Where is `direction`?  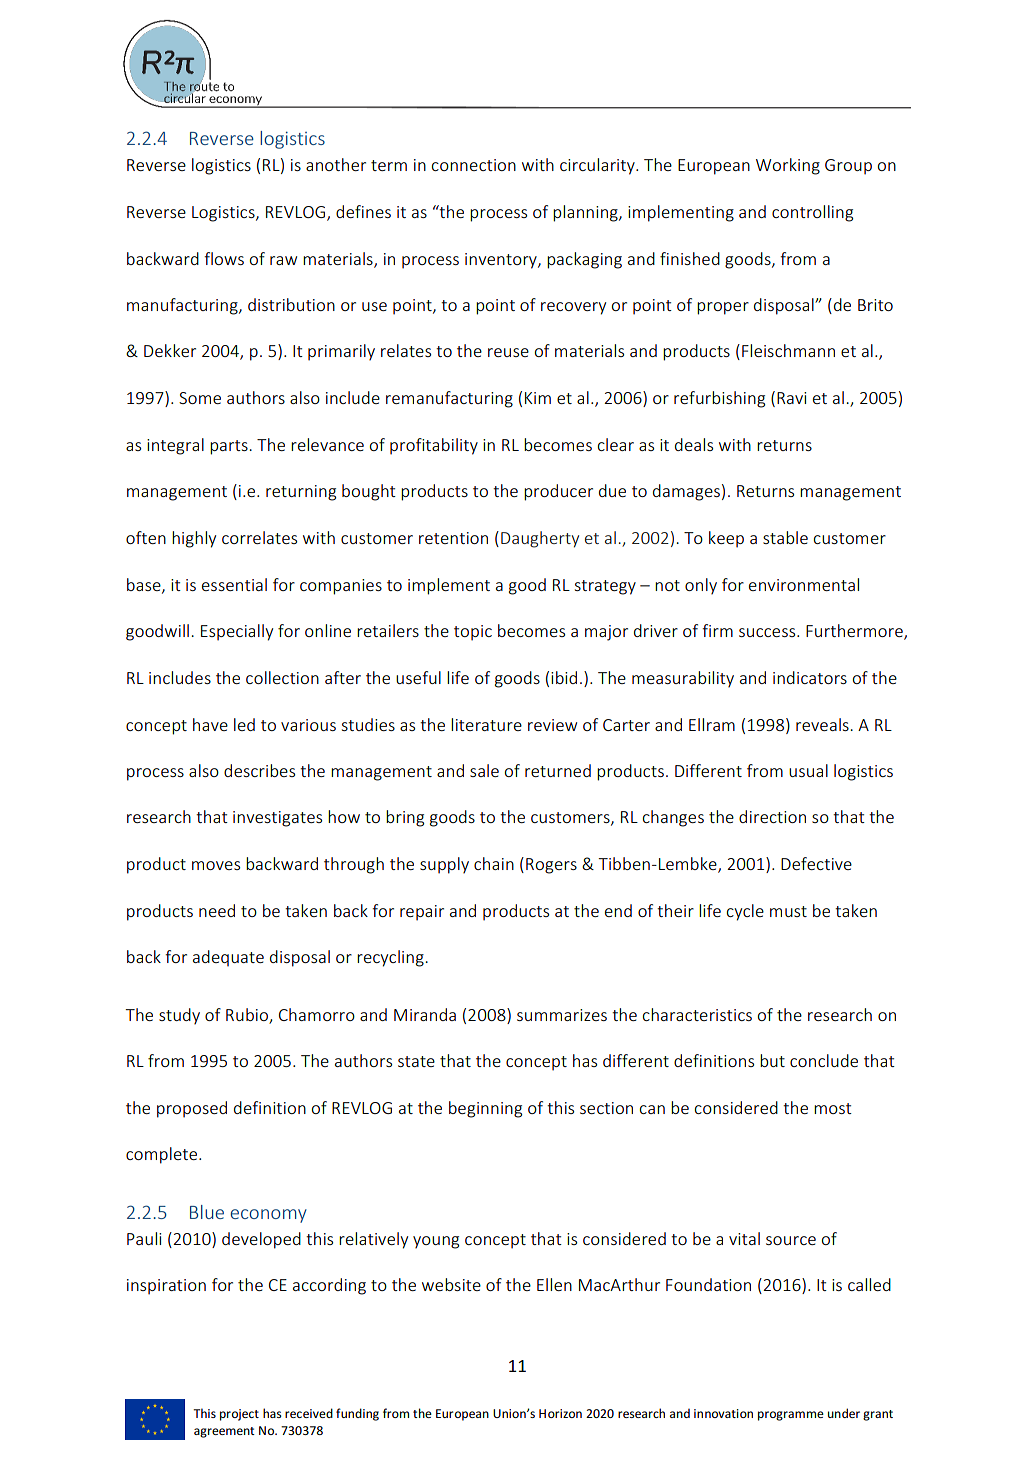 direction is located at coordinates (772, 816).
